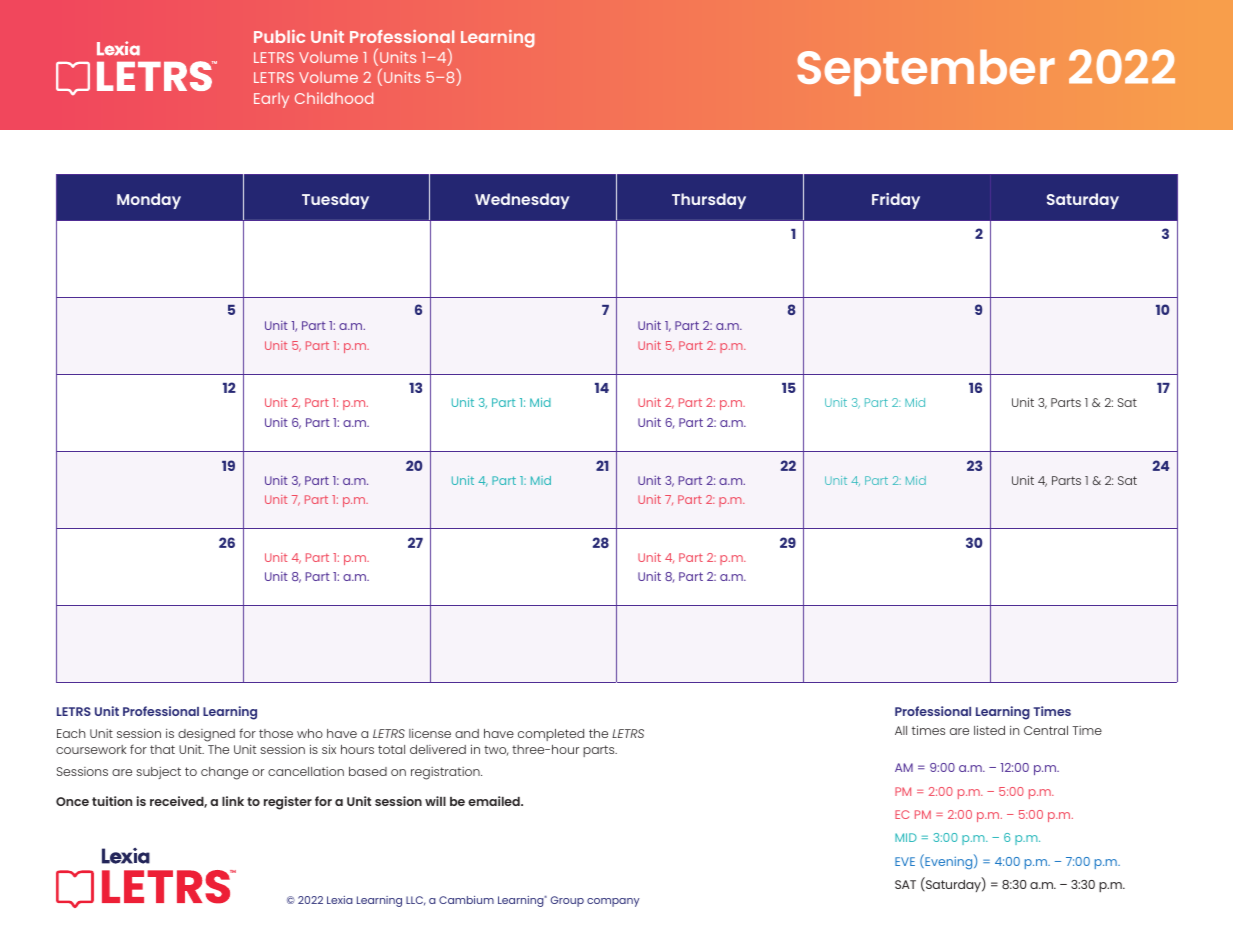 The height and width of the screenshot is (952, 1233). I want to click on Public, so click(279, 36).
